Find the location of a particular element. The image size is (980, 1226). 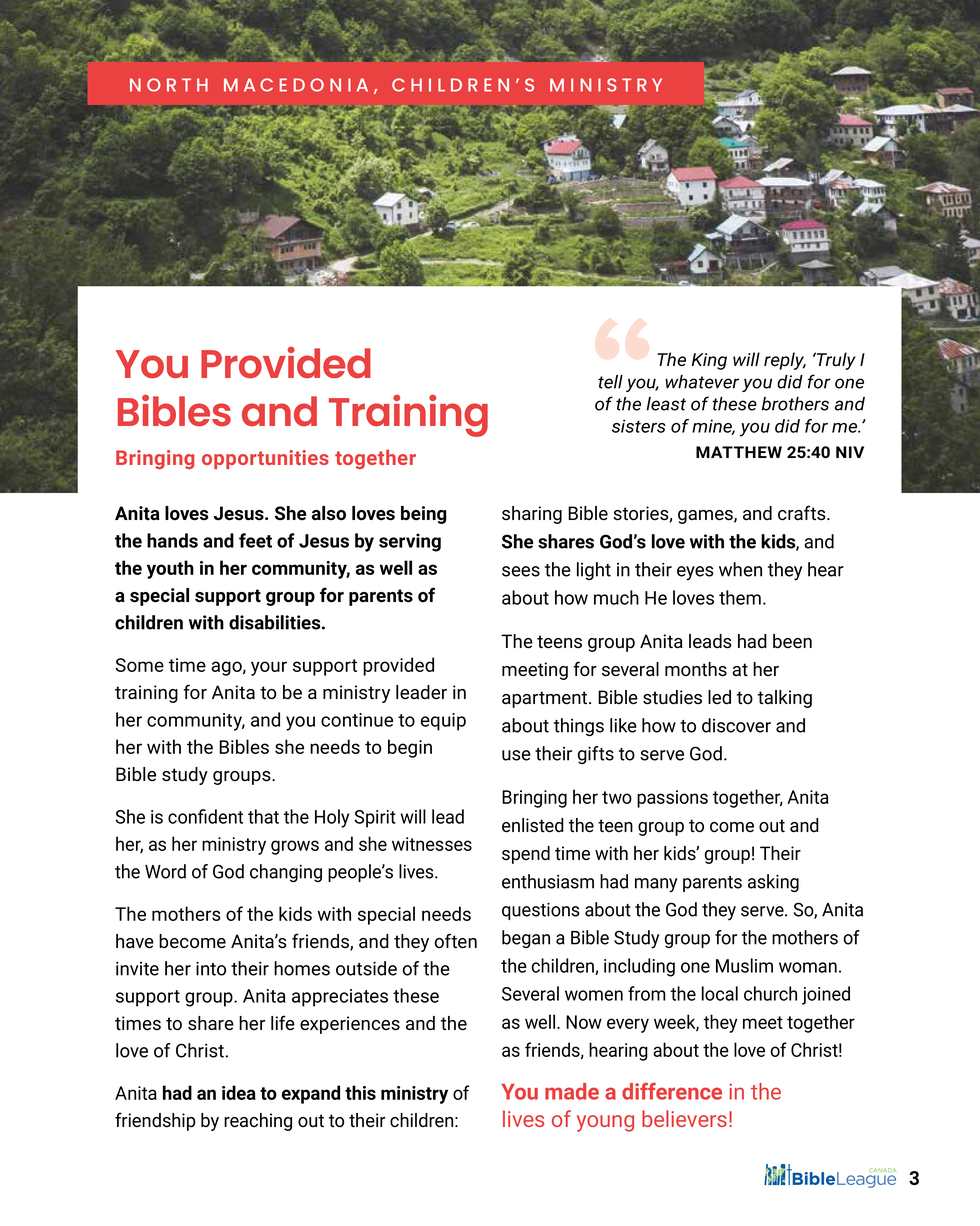

youth is located at coordinates (170, 569).
